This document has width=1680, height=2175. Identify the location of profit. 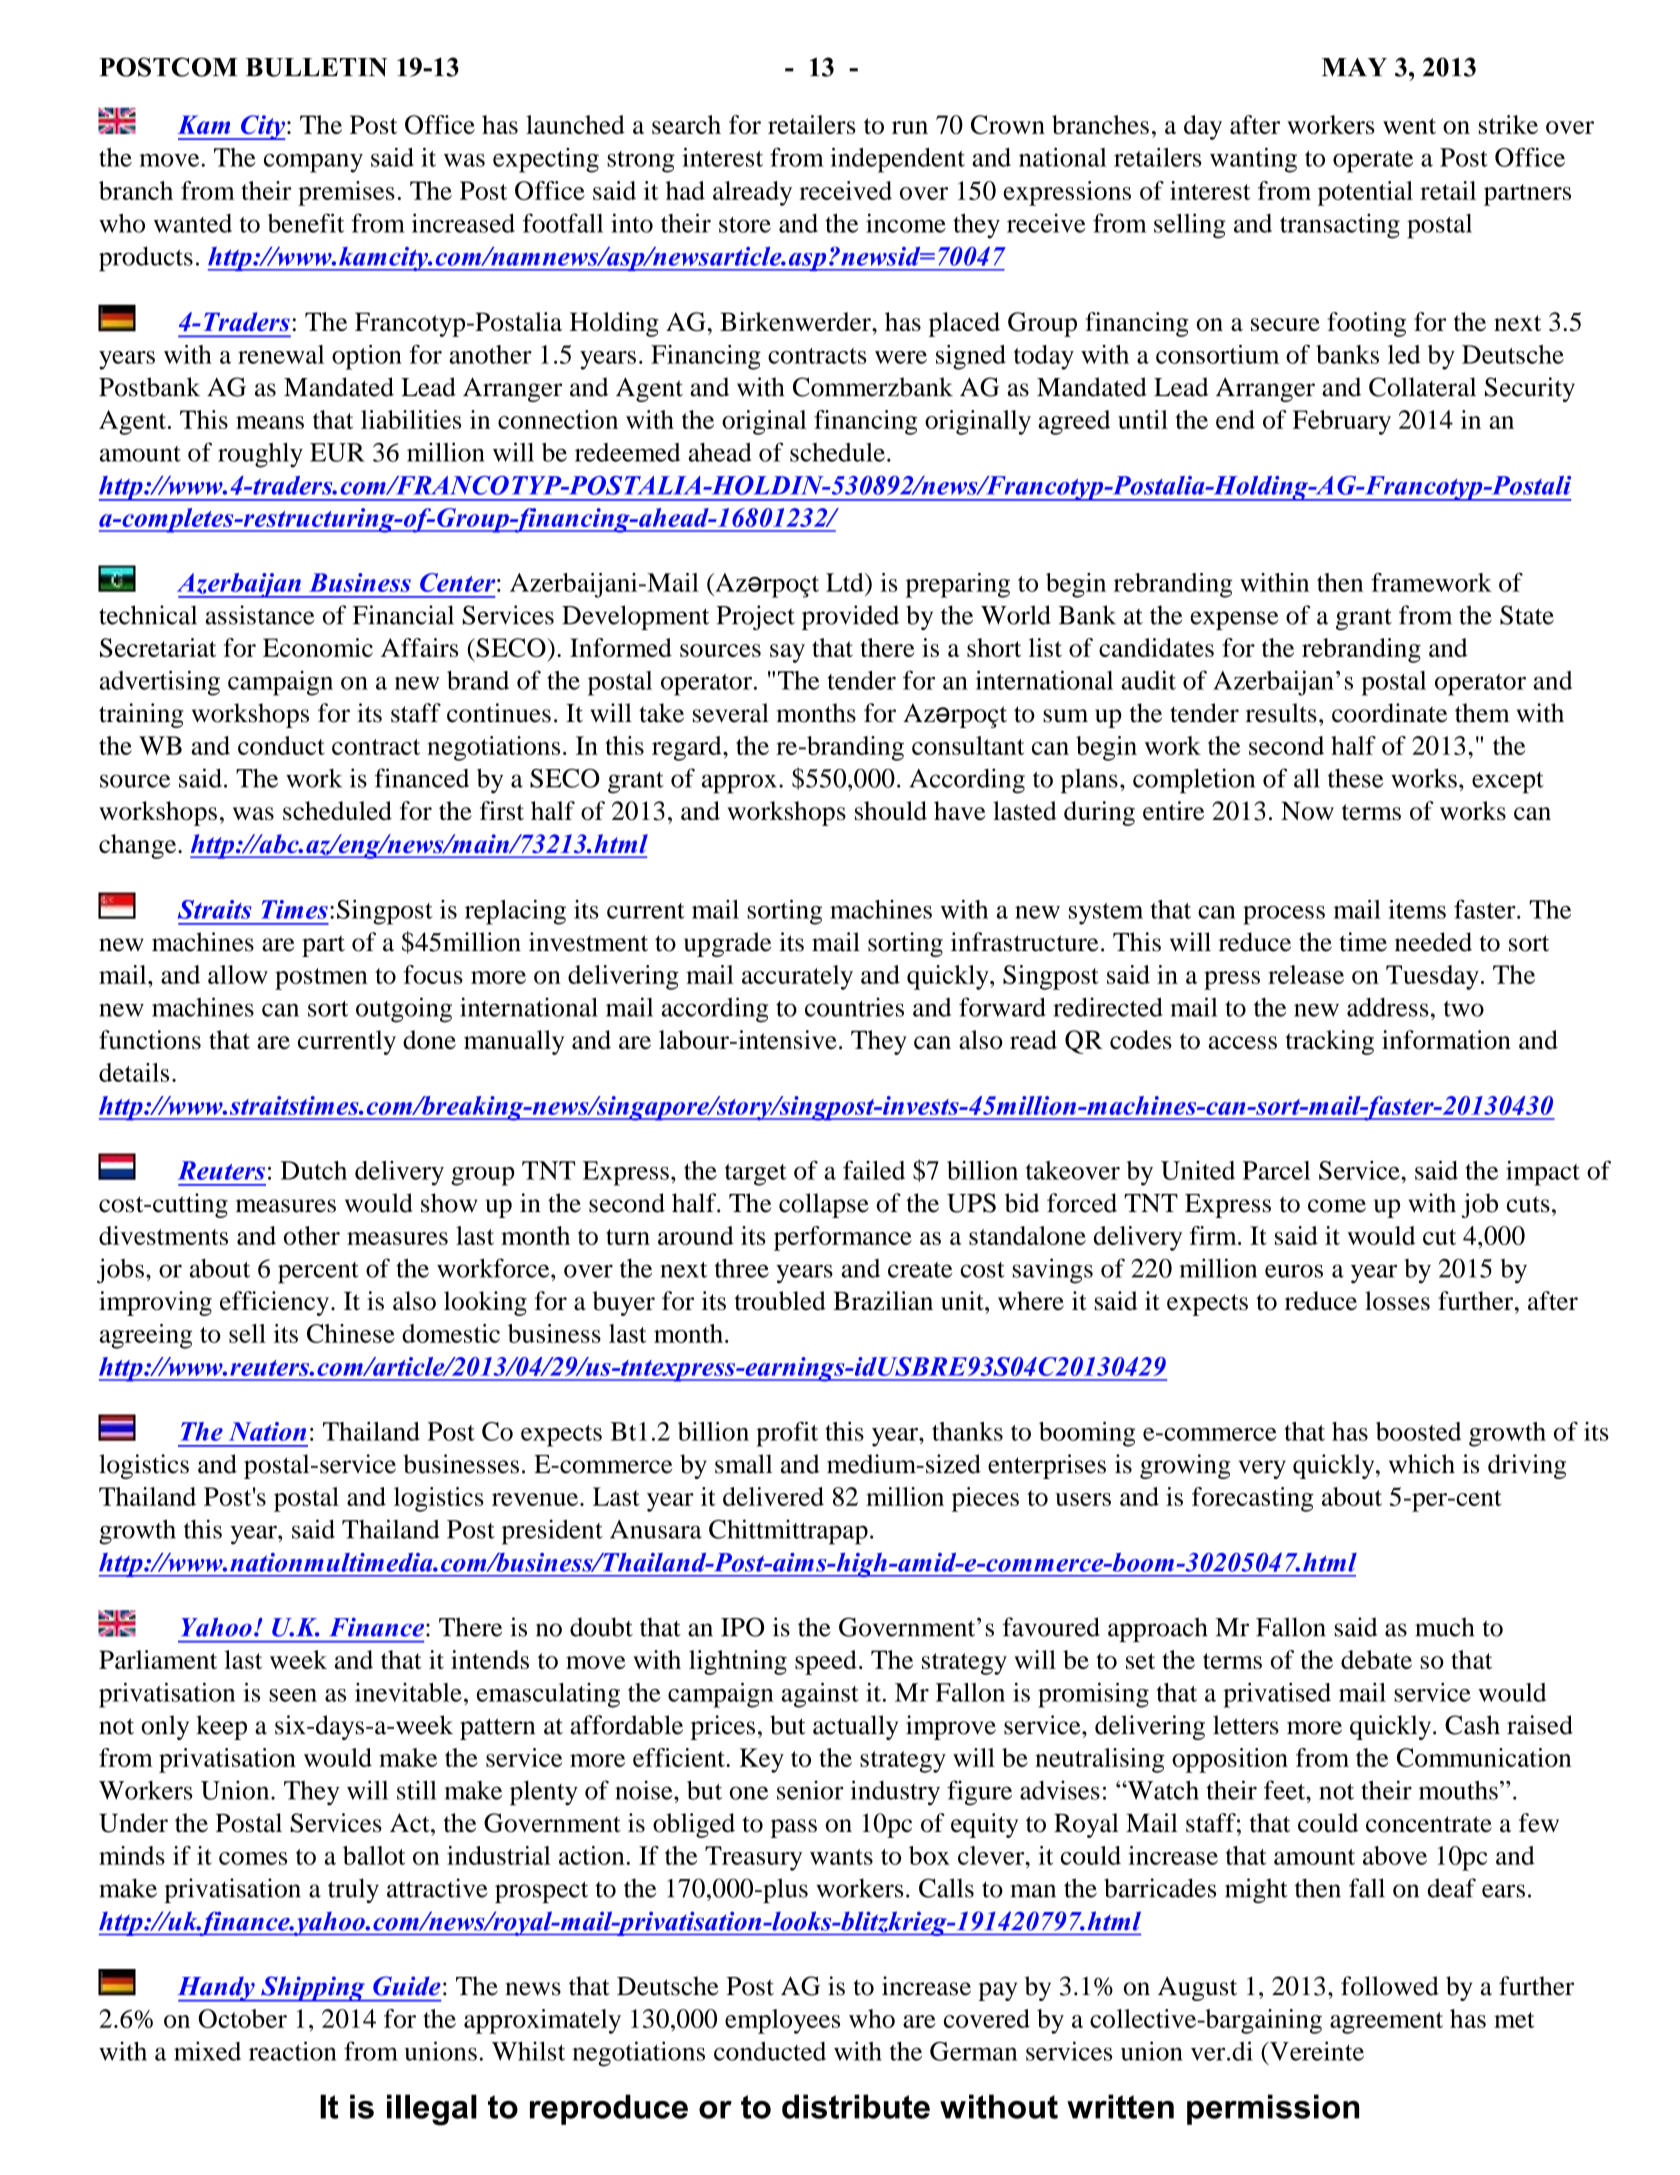
(787, 1434).
